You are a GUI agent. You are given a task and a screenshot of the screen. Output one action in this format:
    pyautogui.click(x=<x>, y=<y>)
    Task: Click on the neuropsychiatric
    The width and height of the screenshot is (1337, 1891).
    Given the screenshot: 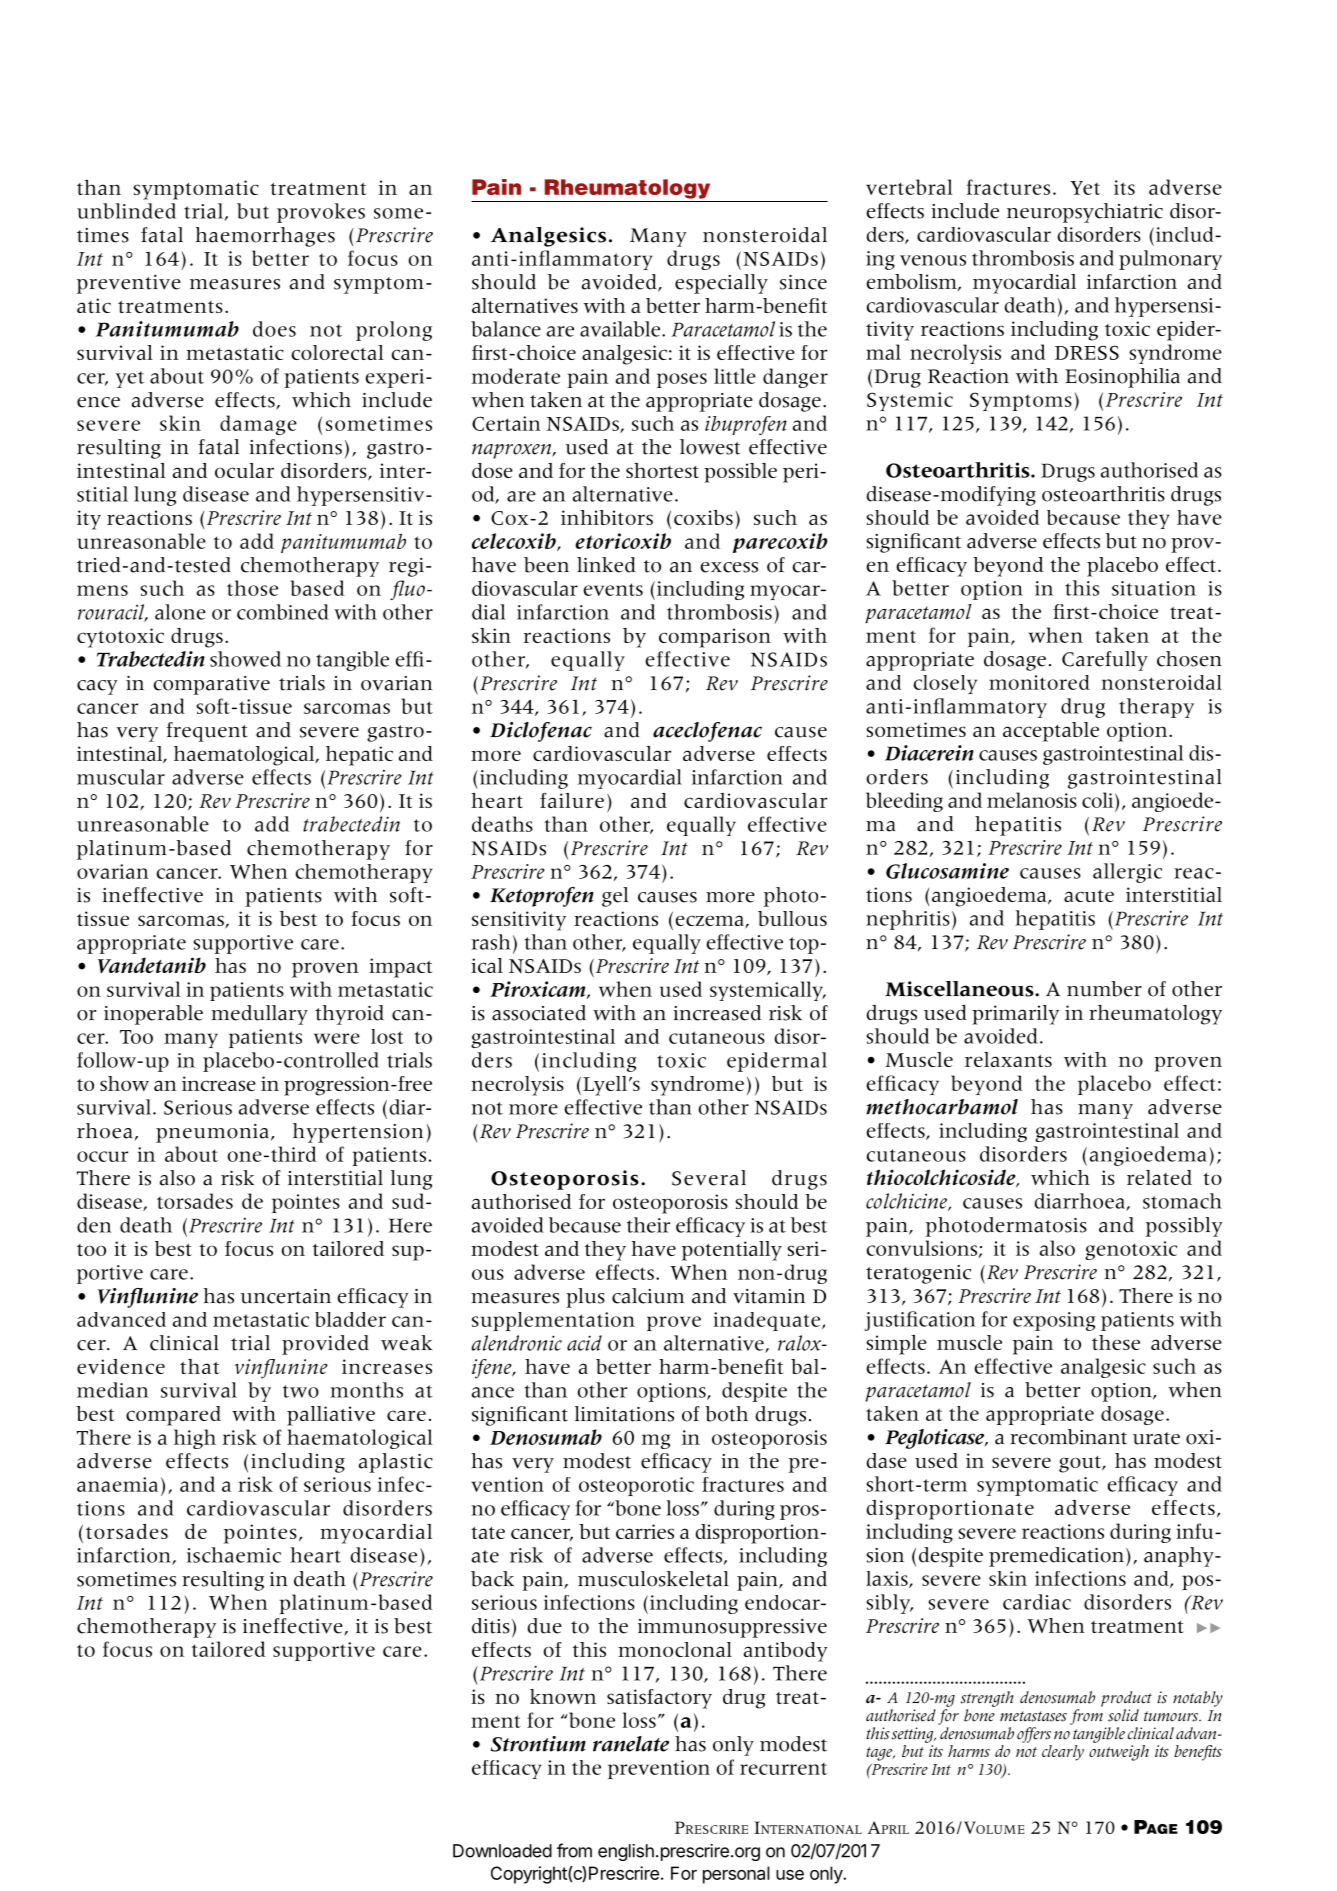 What is the action you would take?
    pyautogui.click(x=1085, y=213)
